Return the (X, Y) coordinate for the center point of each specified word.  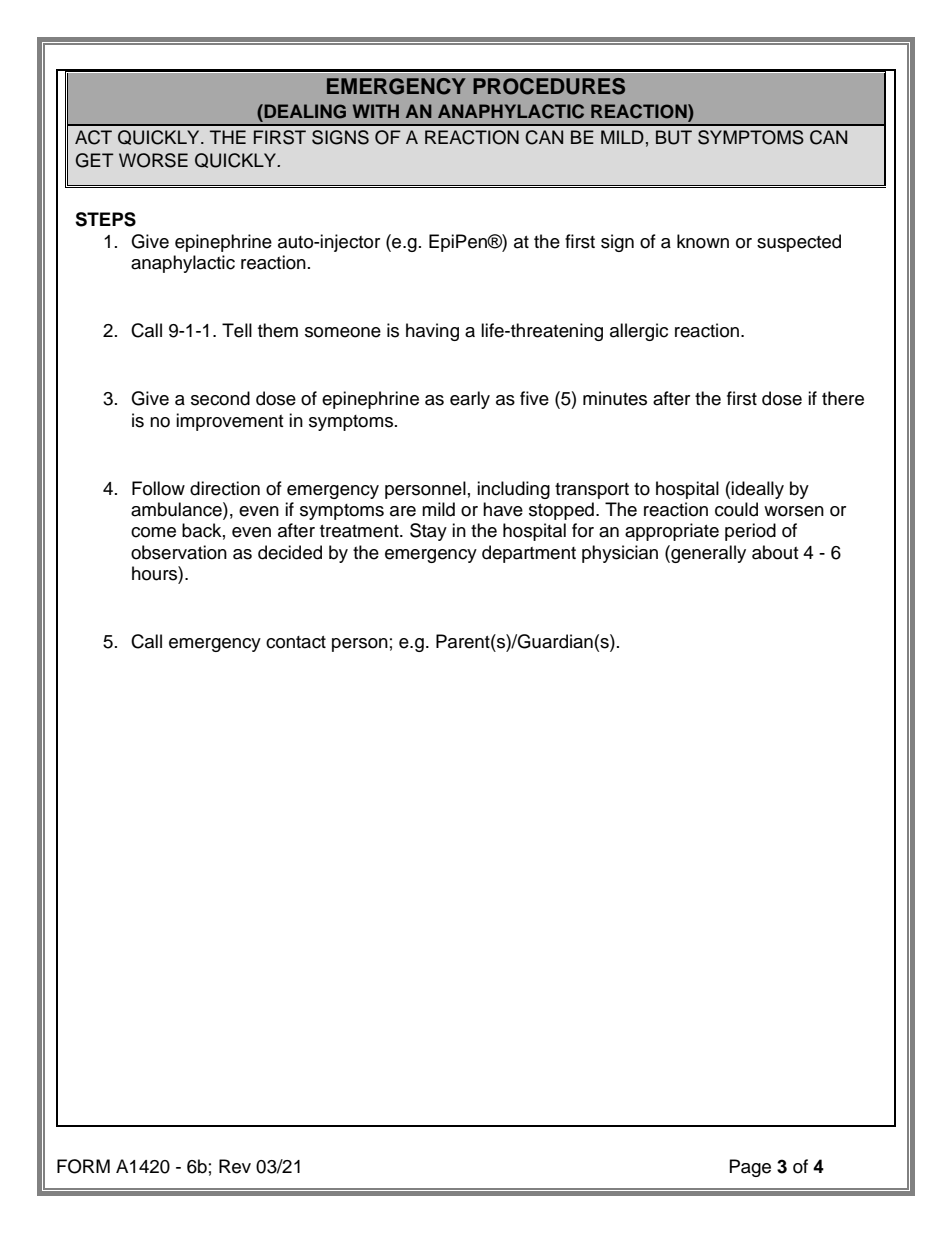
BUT (674, 137)
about (775, 552)
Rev (235, 1166)
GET (95, 160)
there (843, 398)
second (220, 398)
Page (750, 1168)
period (750, 532)
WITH (376, 111)
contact (296, 642)
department (529, 554)
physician (620, 554)
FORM (83, 1166)
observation (179, 552)
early (470, 400)
